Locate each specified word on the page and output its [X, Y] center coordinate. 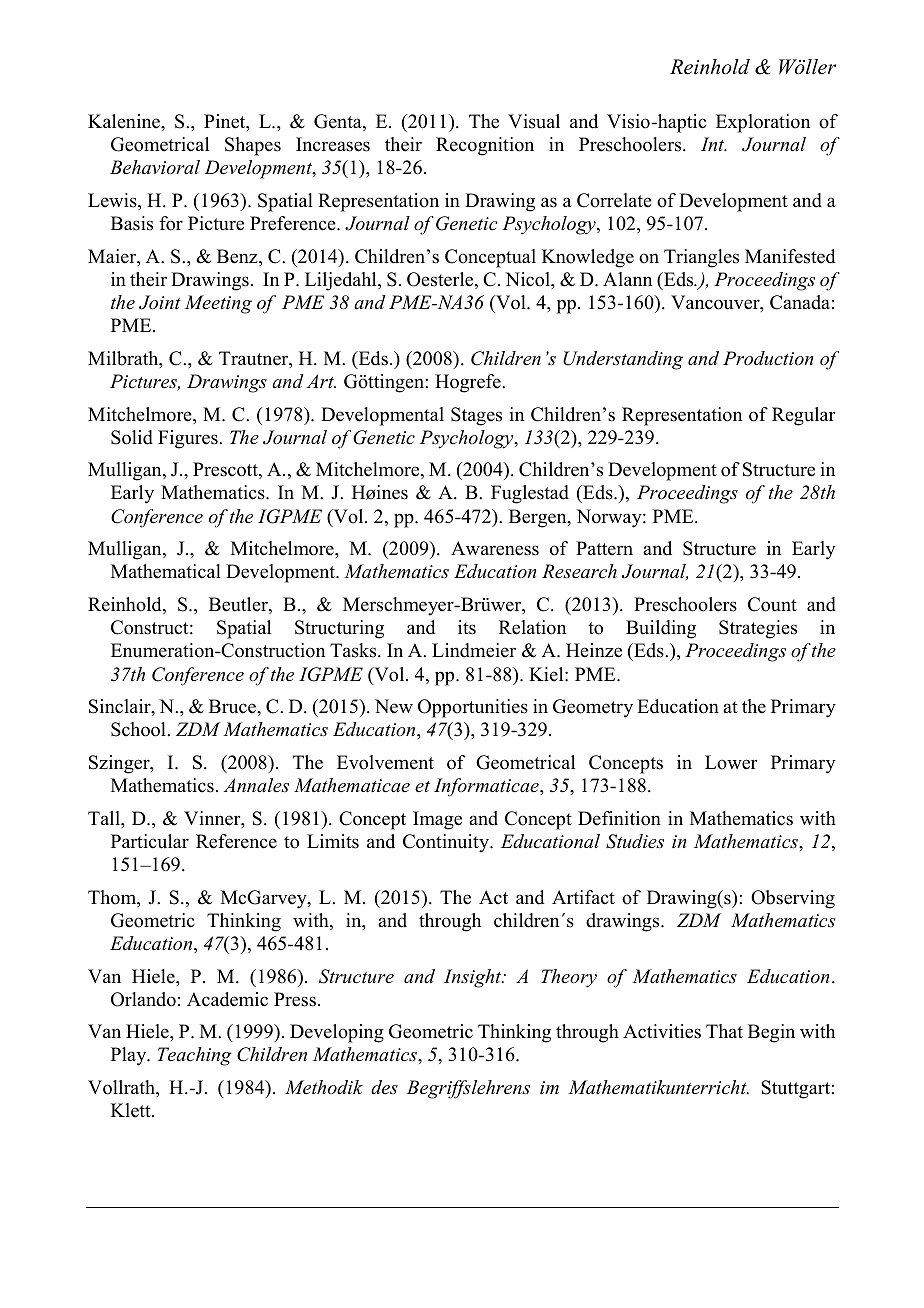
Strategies [758, 629]
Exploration [763, 123]
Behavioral [155, 167]
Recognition [485, 146]
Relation [532, 627]
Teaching [194, 1056]
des [384, 1087]
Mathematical [166, 571]
